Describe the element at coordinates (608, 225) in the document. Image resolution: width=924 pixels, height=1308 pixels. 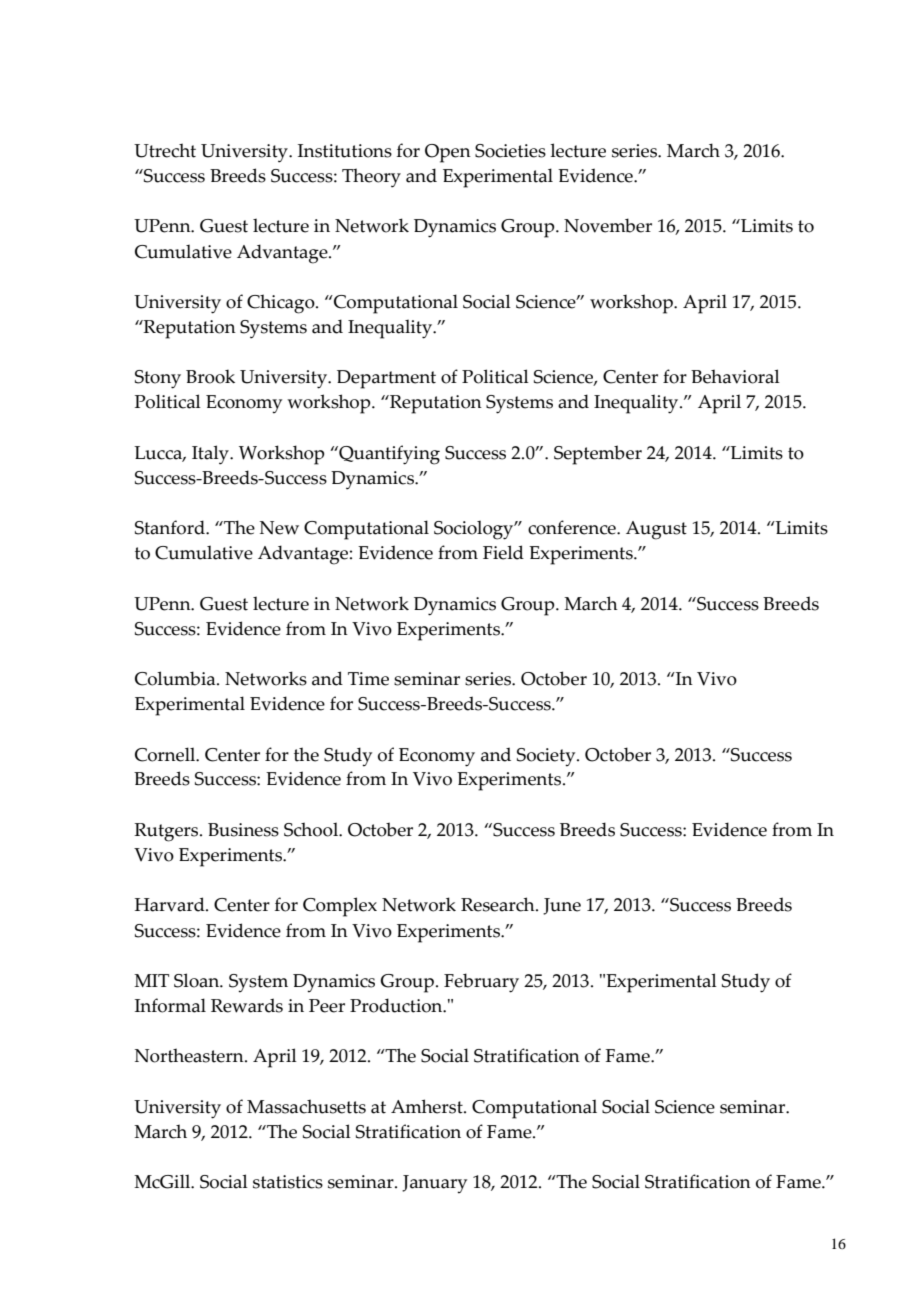
I see `November` at that location.
